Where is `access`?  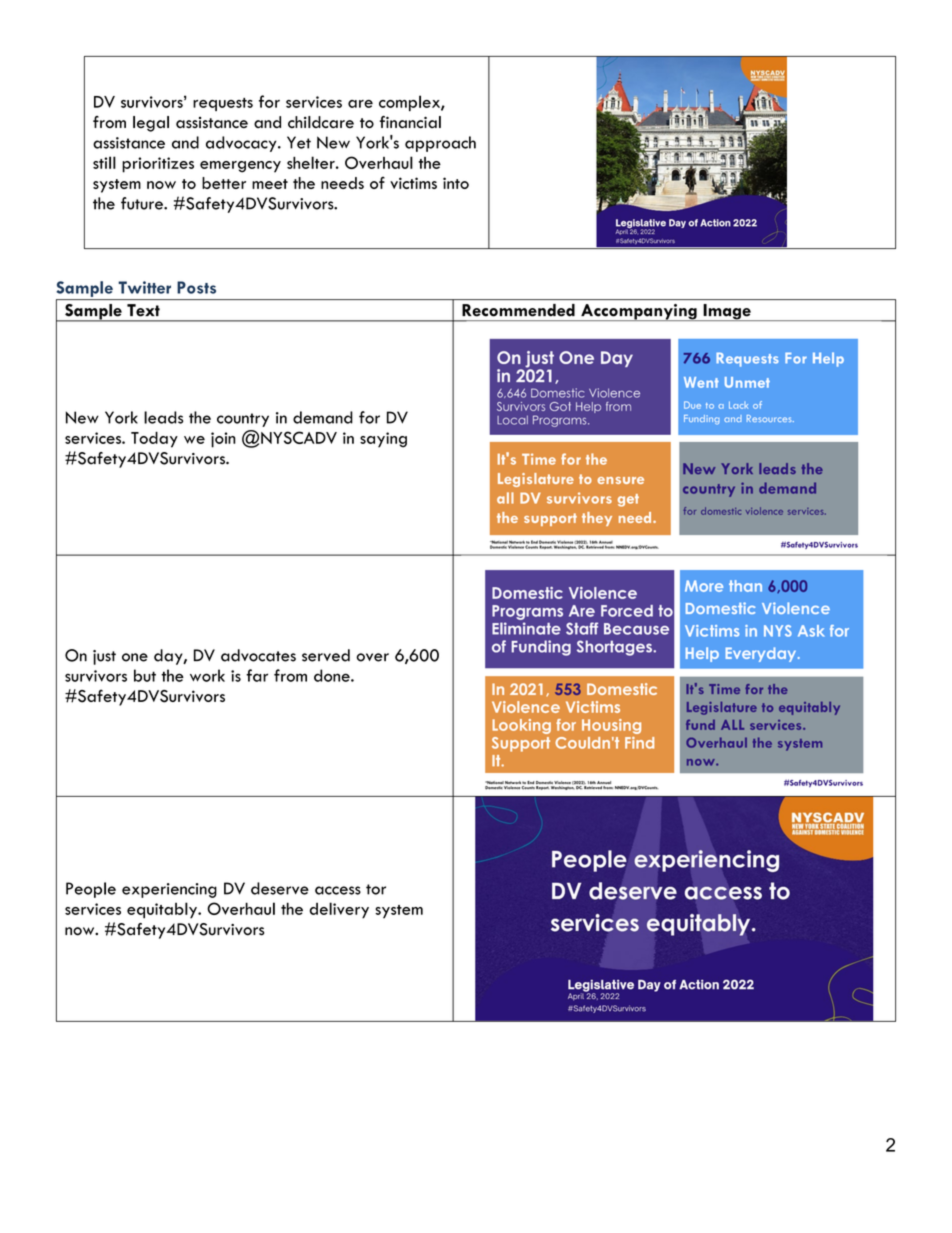 access is located at coordinates (338, 890).
